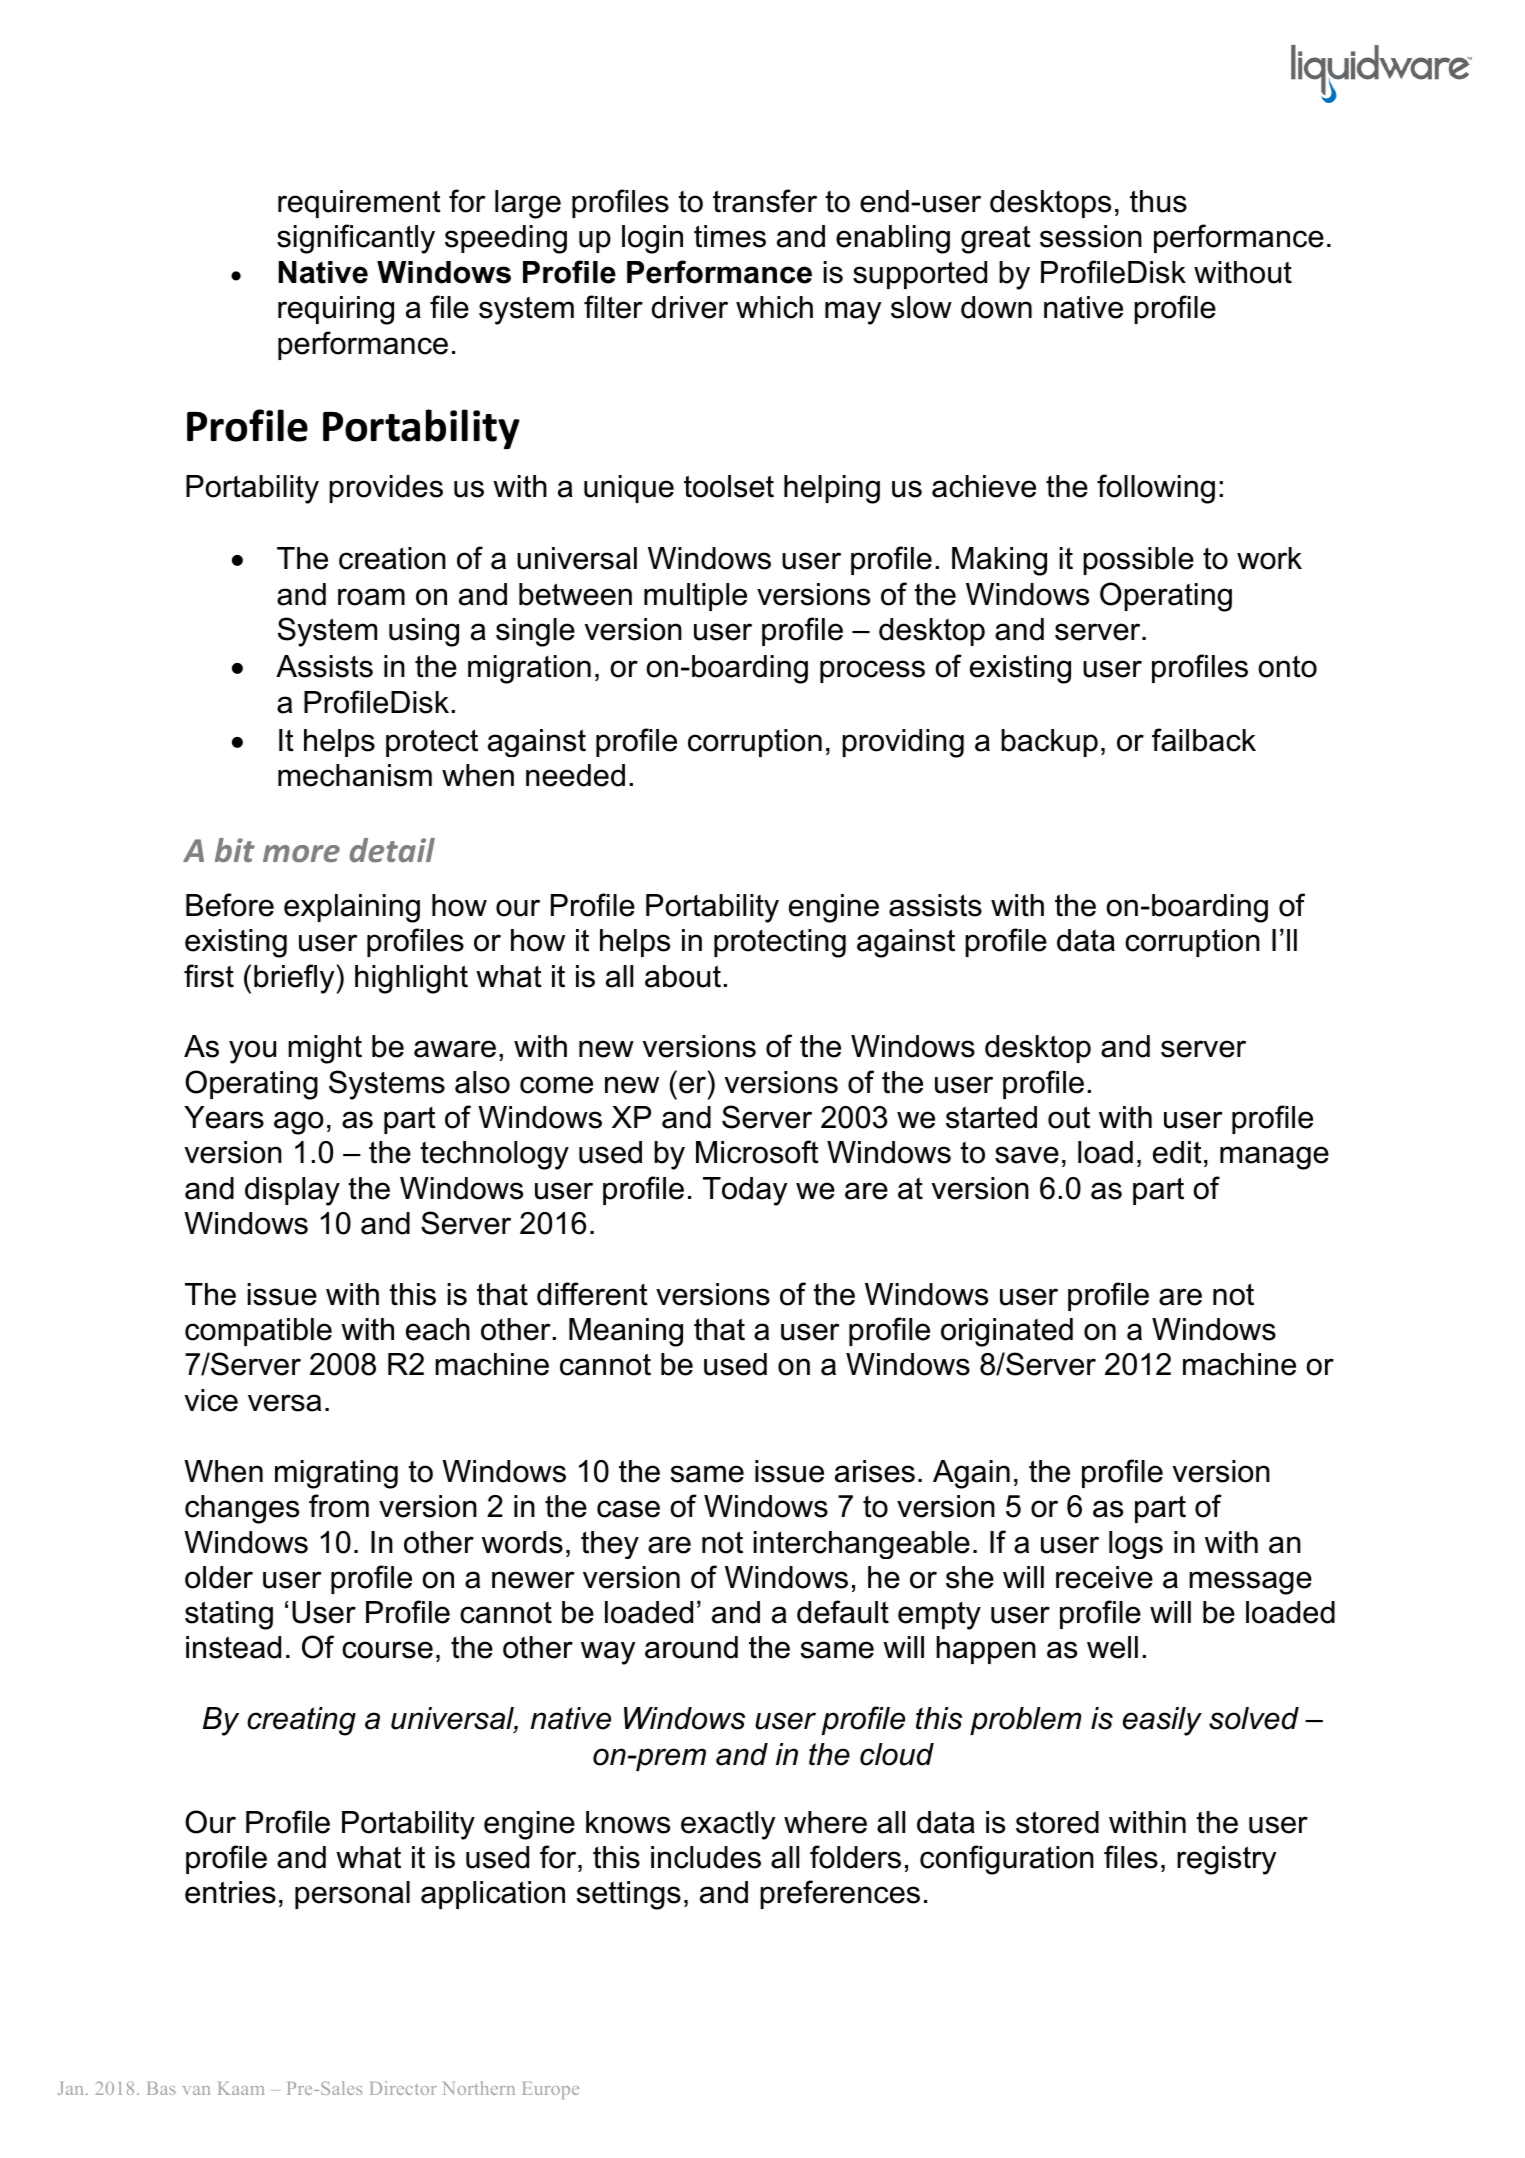  I want to click on requiring, so click(336, 310).
